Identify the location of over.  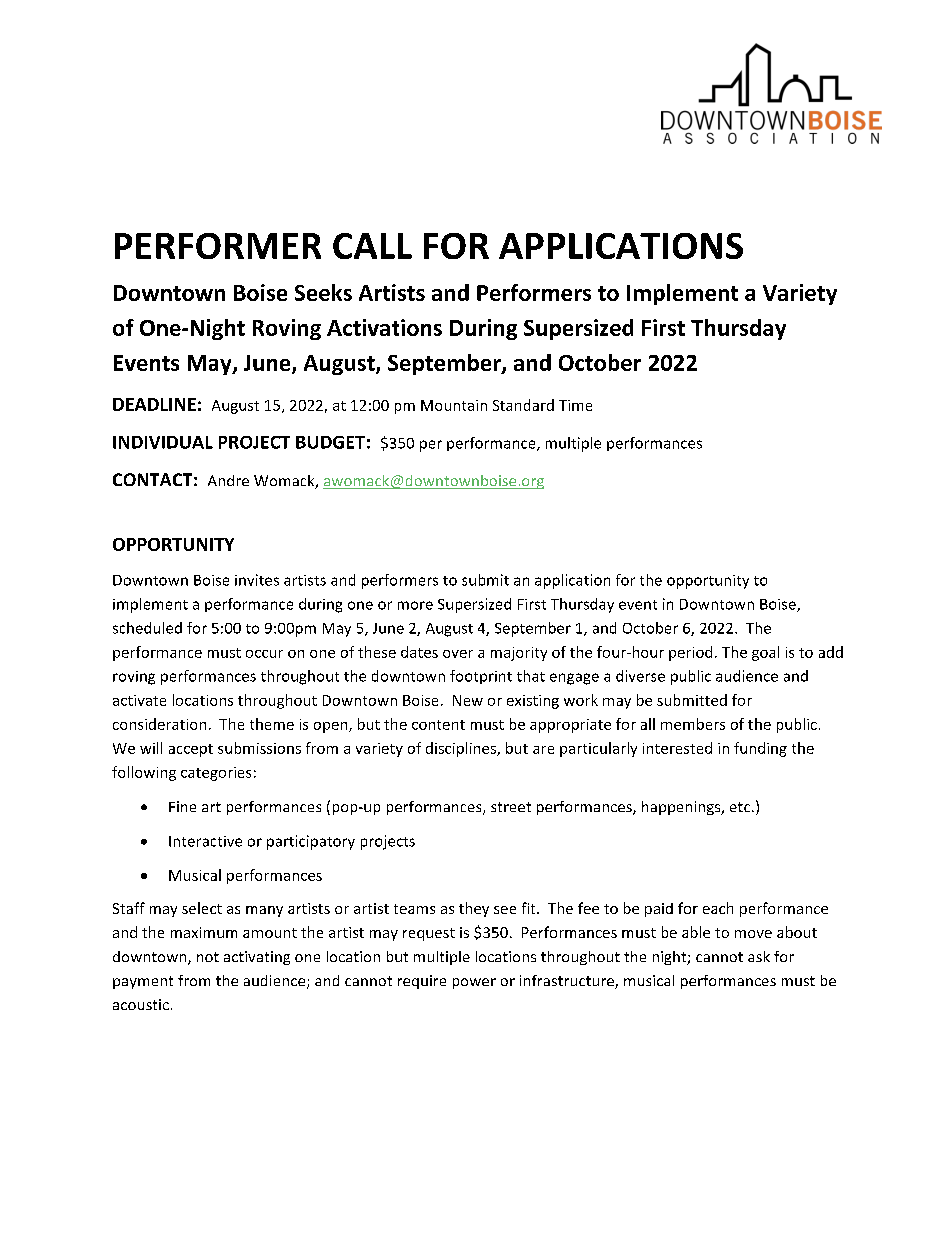
(458, 654).
